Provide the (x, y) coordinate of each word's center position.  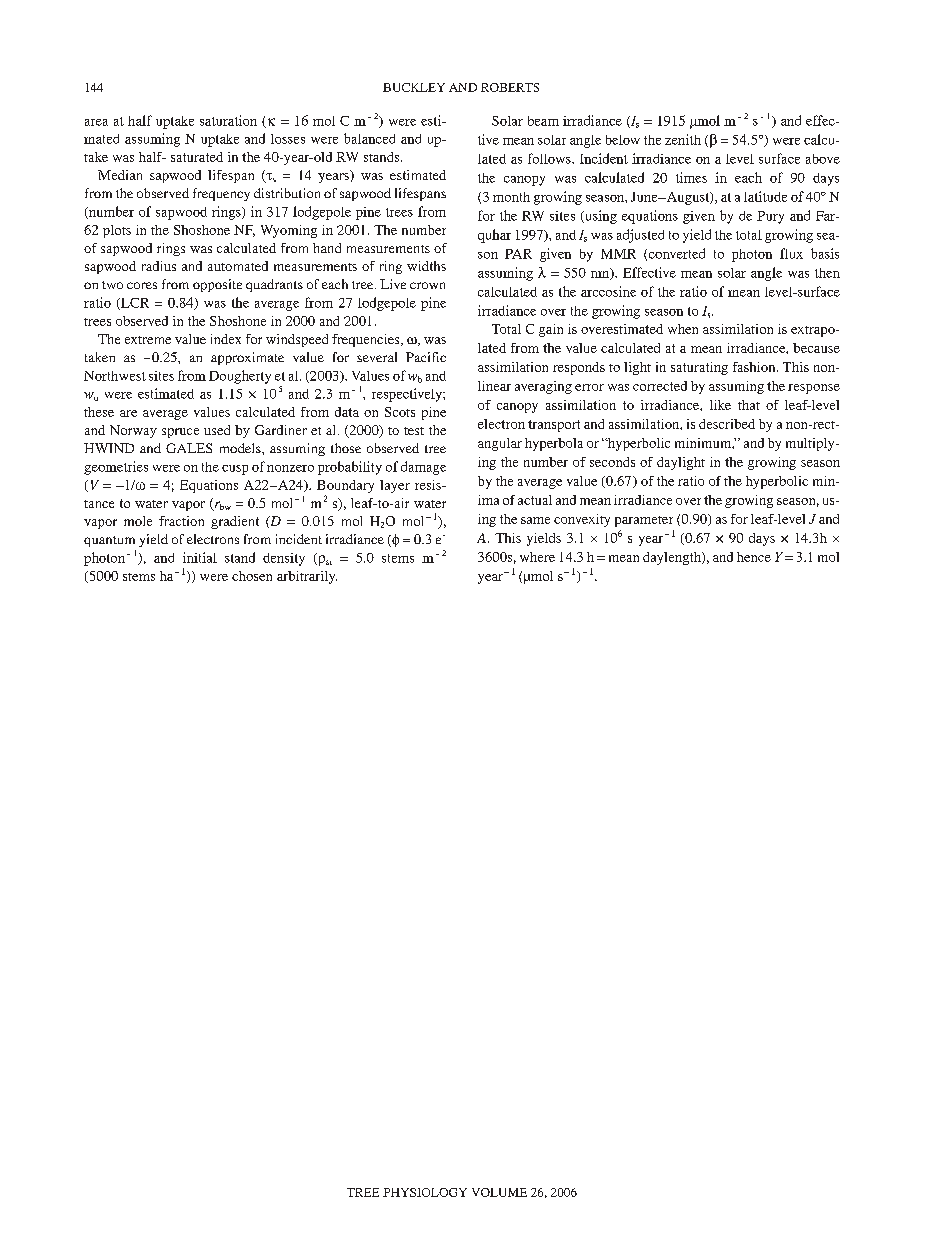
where (537, 557)
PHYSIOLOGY (425, 1192)
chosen (252, 576)
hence (754, 557)
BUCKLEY (414, 87)
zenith (683, 139)
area (96, 122)
